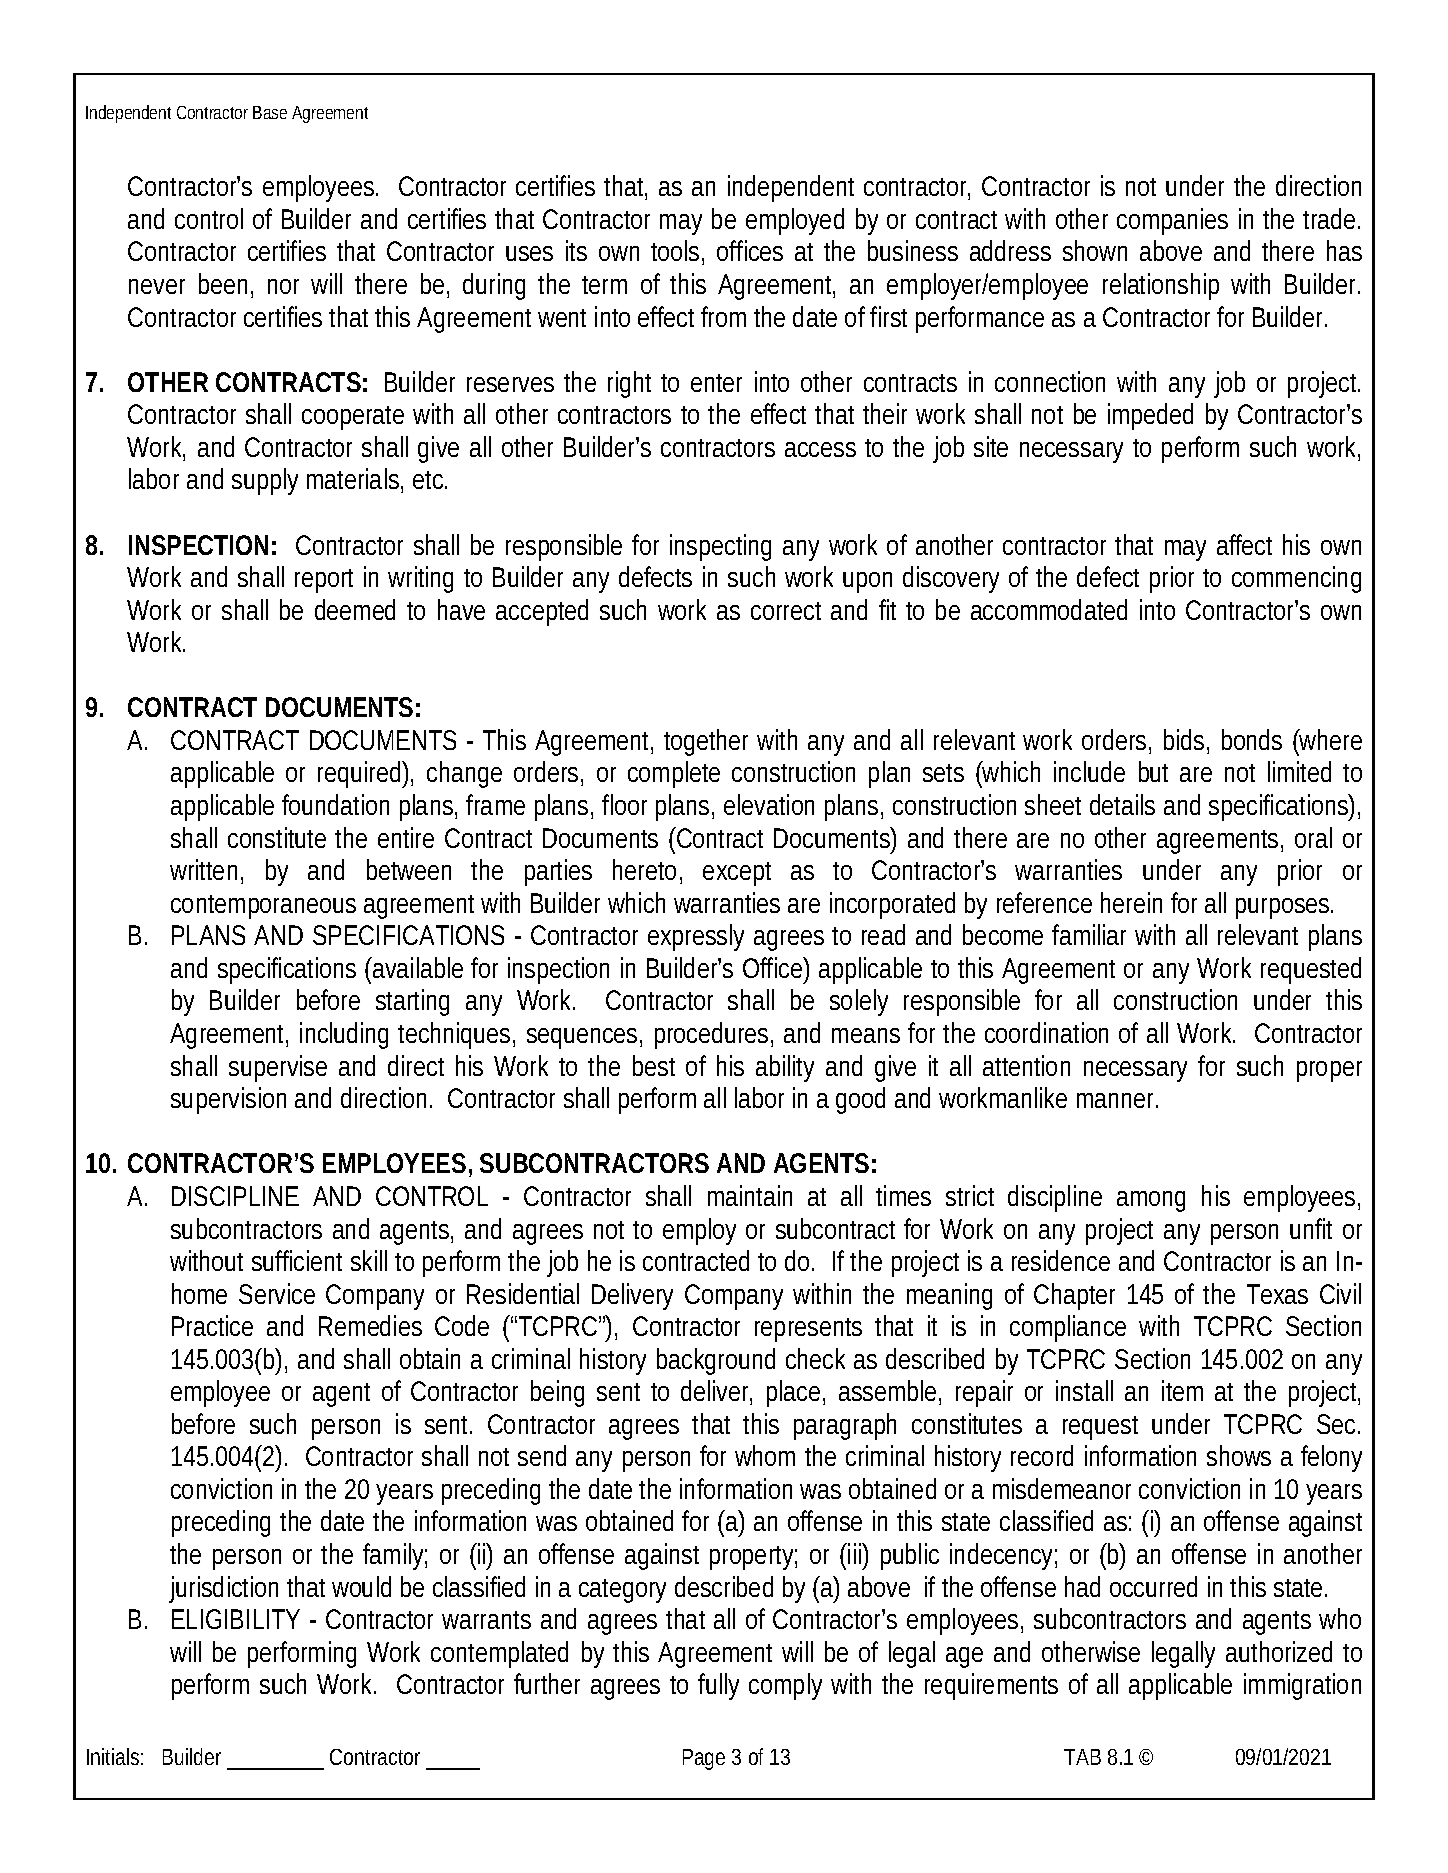  What do you see at coordinates (523, 1293) in the document?
I see `Residential` at bounding box center [523, 1293].
